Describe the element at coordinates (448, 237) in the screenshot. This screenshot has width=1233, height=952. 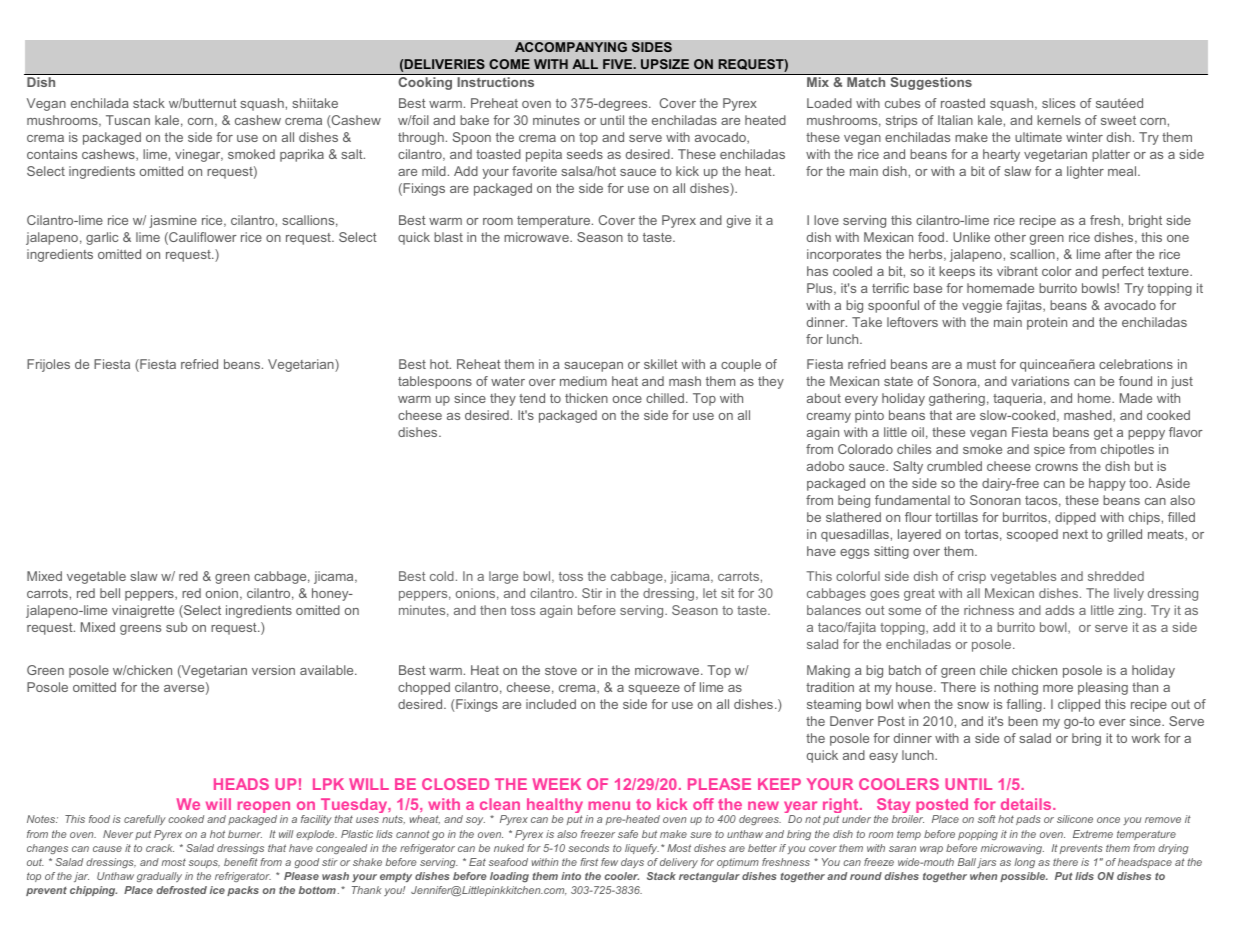
I see `blast` at that location.
